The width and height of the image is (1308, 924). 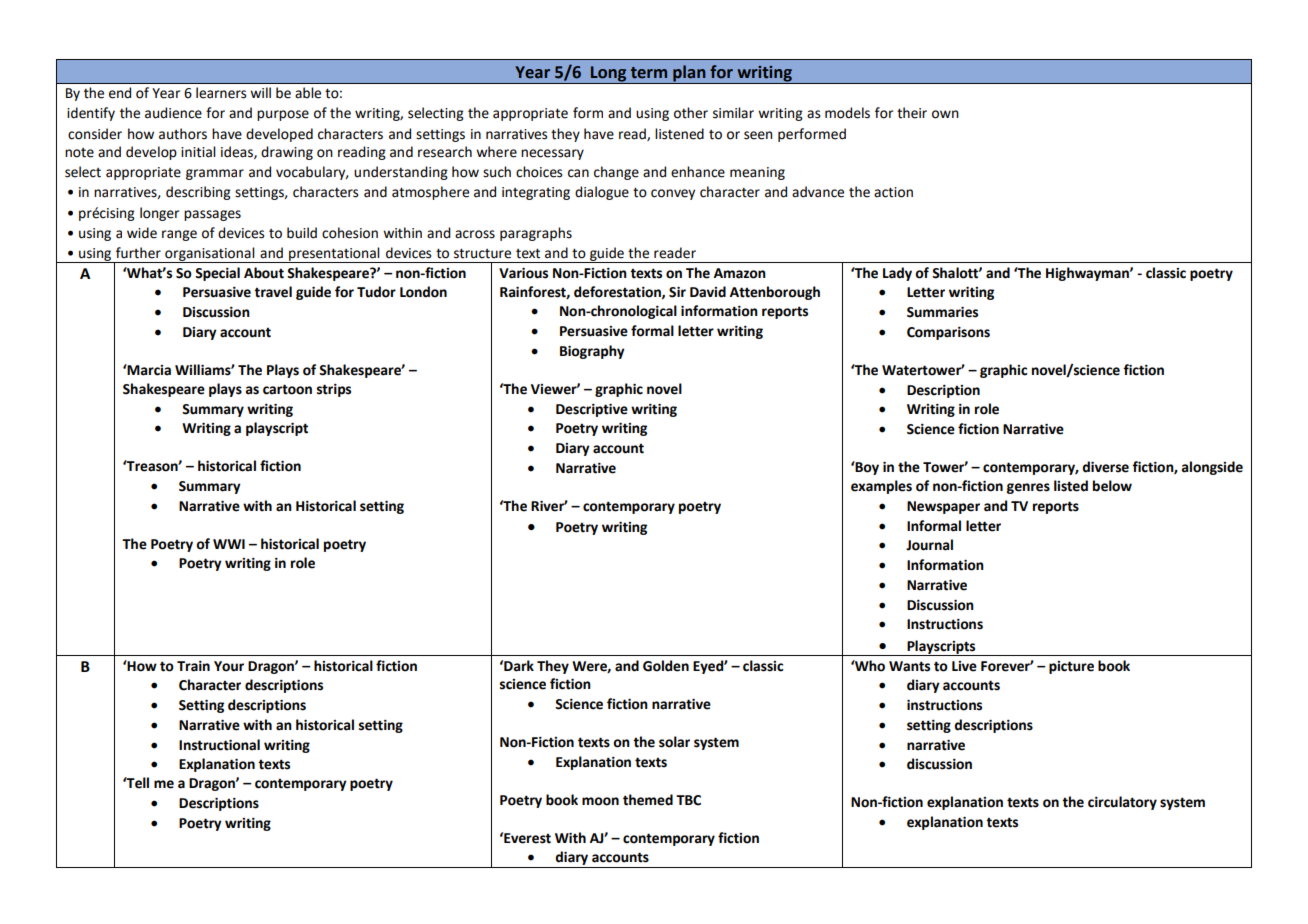 What do you see at coordinates (592, 410) in the image?
I see `Descriptive` at bounding box center [592, 410].
